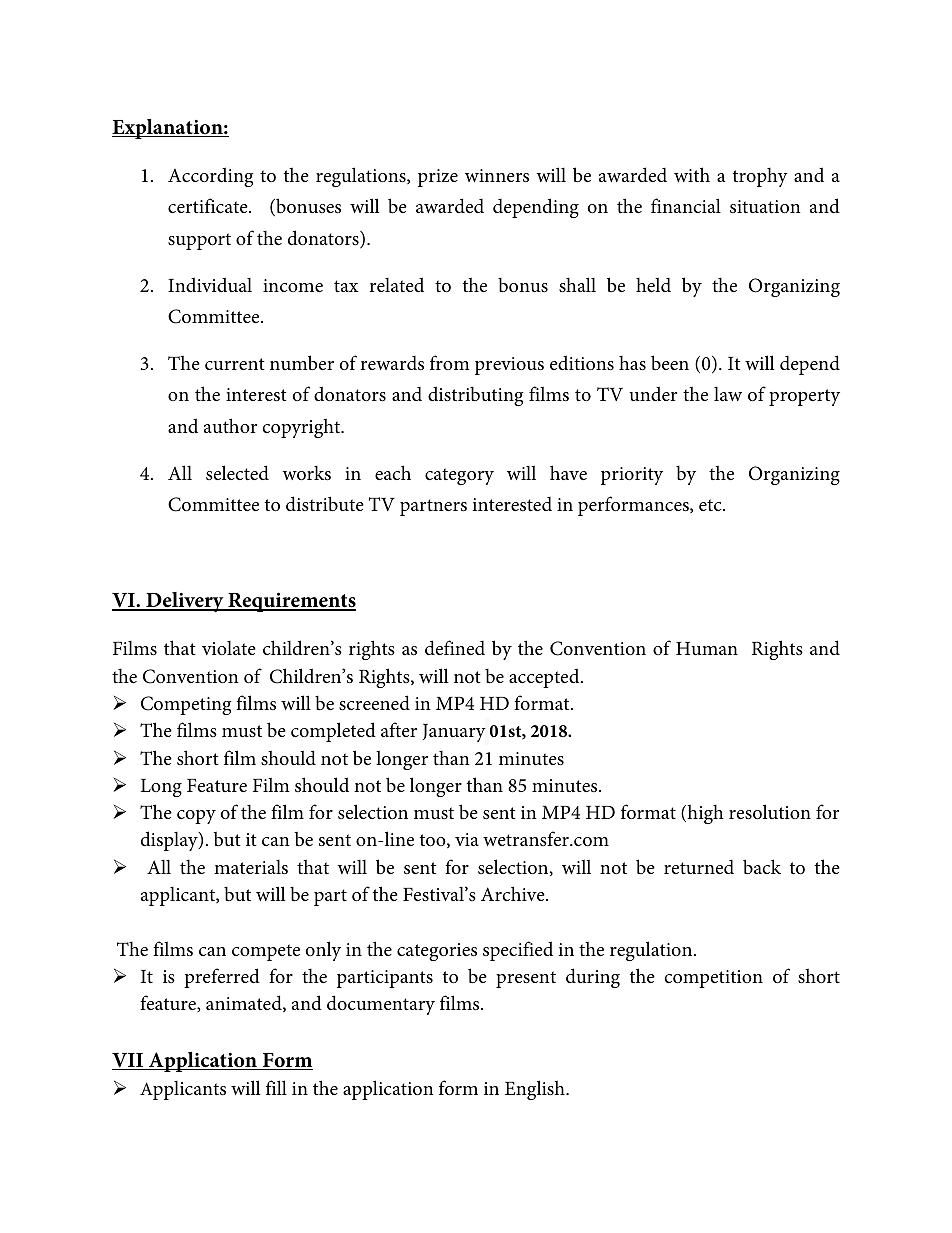 Image resolution: width=952 pixels, height=1233 pixels. I want to click on Human, so click(707, 648).
